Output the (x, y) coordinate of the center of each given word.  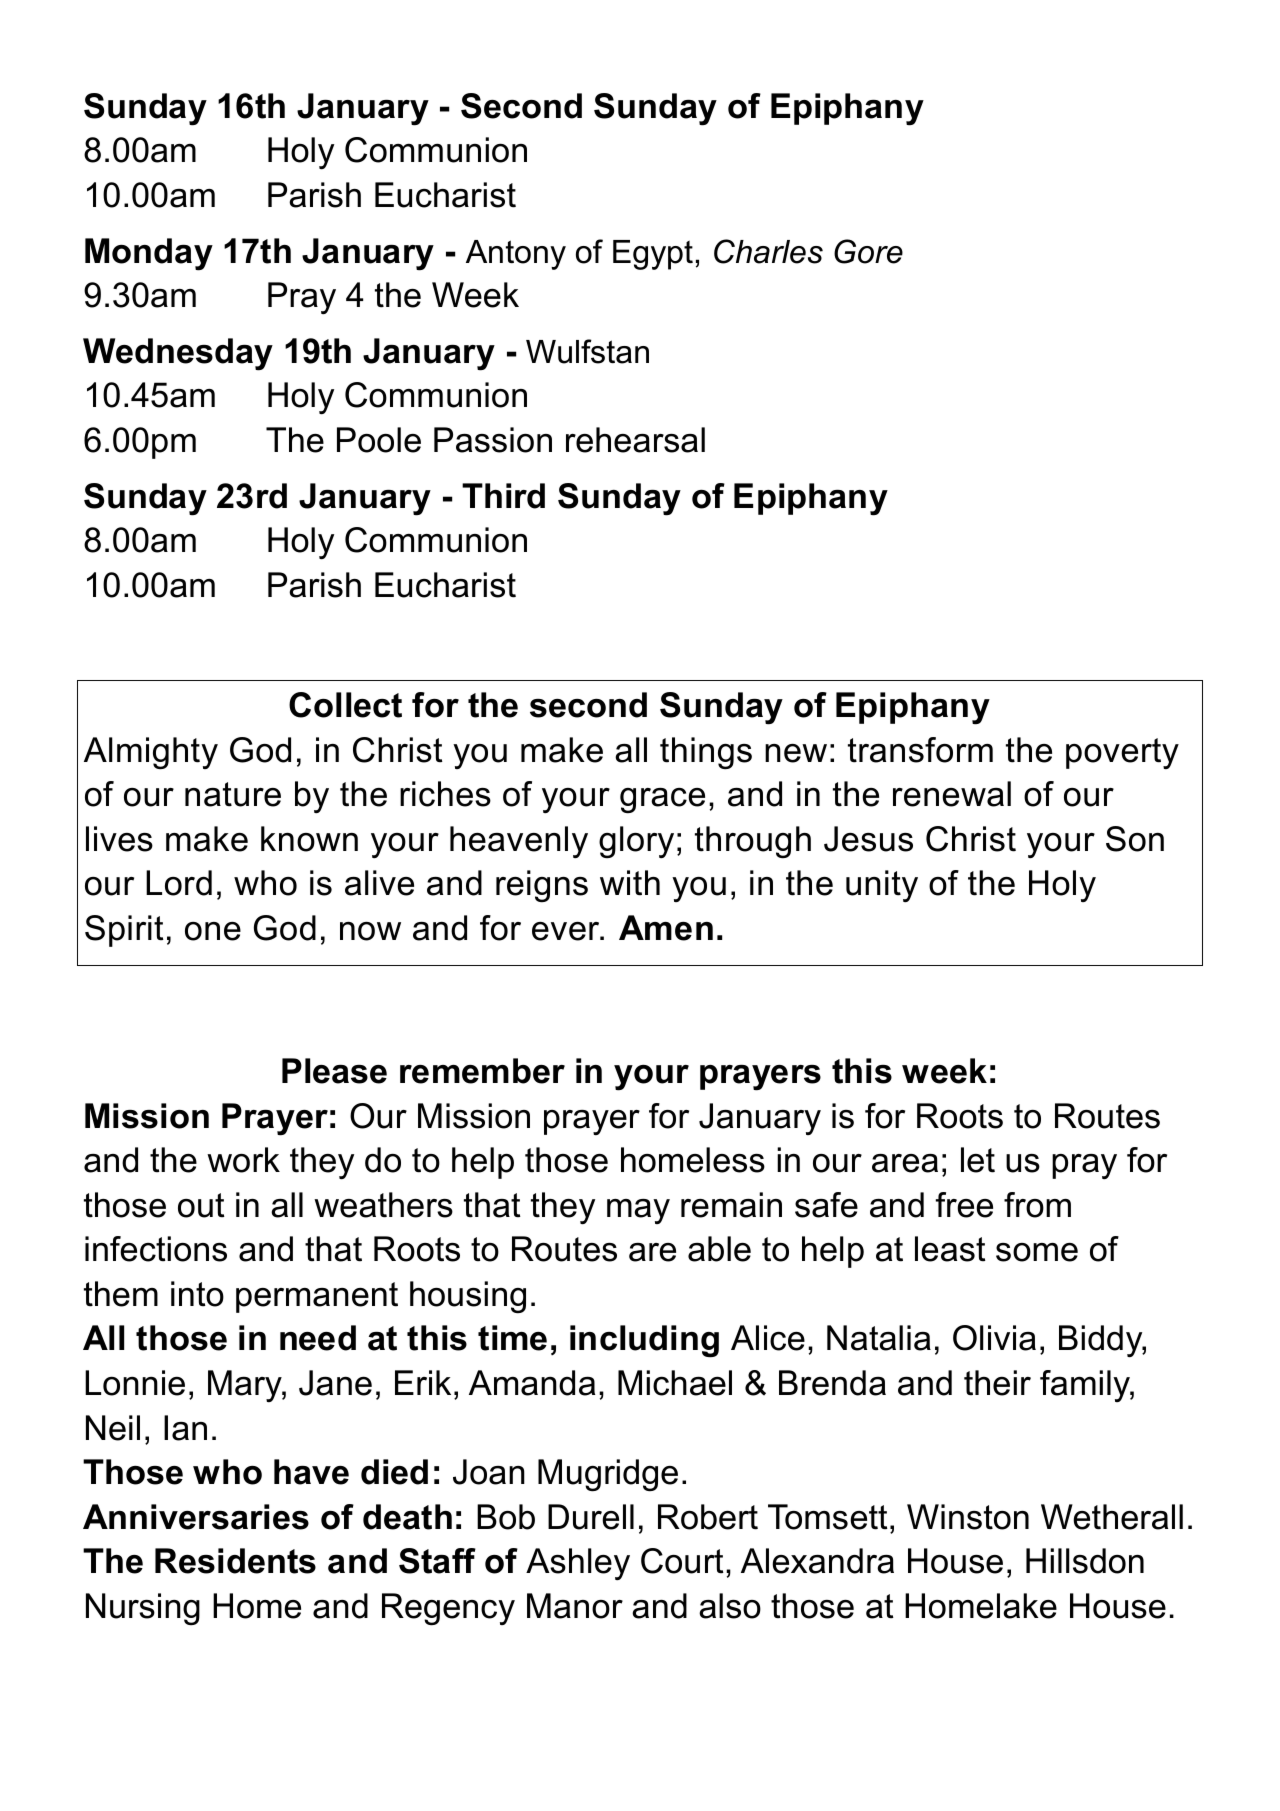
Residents (235, 1561)
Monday (149, 254)
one (213, 931)
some (1037, 1252)
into (197, 1294)
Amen (666, 928)
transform (920, 750)
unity (882, 886)
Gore (868, 251)
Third (503, 496)
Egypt (653, 255)
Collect (345, 705)
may (638, 1211)
